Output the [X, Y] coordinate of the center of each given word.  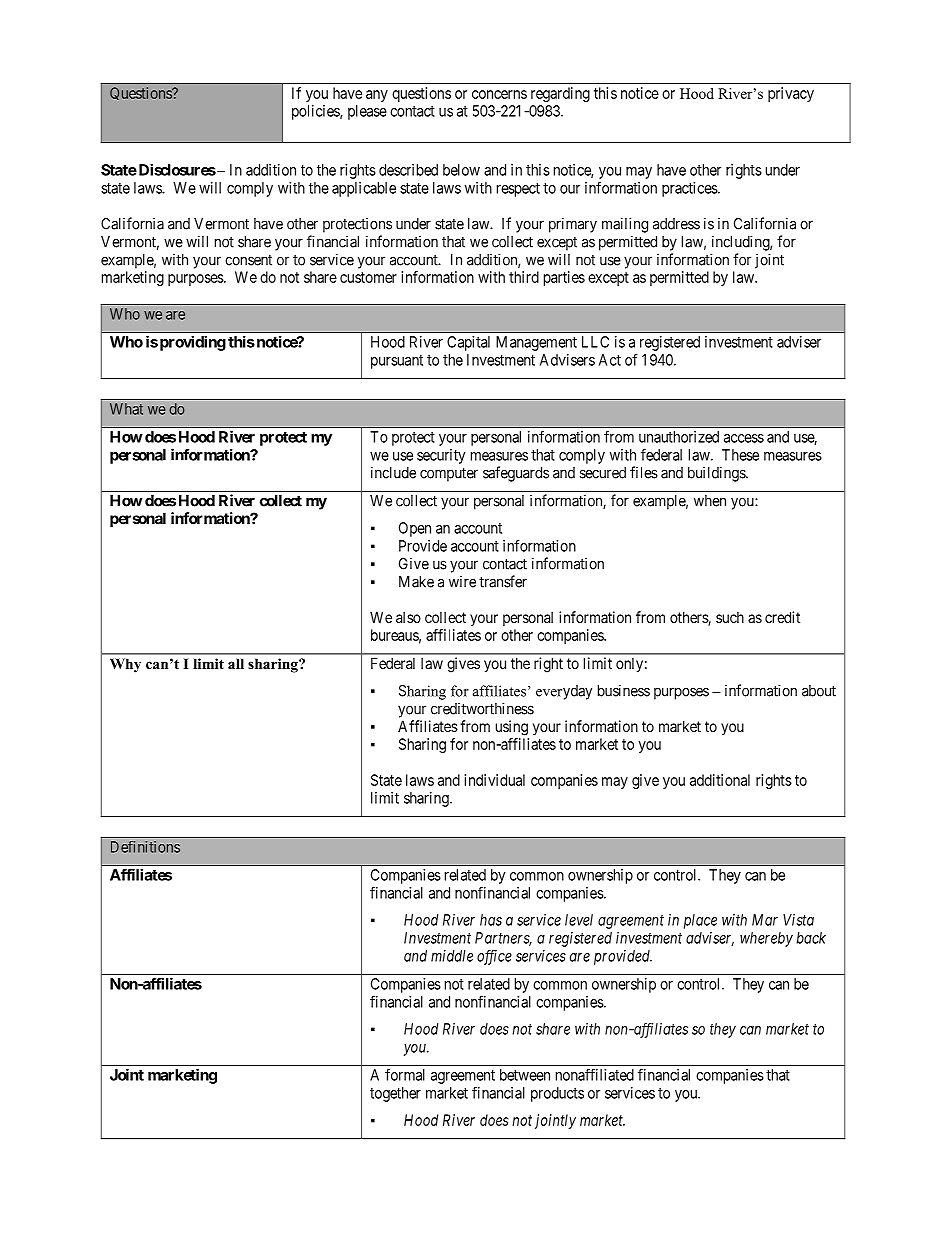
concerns [499, 94]
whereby [766, 939]
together [395, 1094]
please [367, 112]
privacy [791, 94]
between [525, 1075]
